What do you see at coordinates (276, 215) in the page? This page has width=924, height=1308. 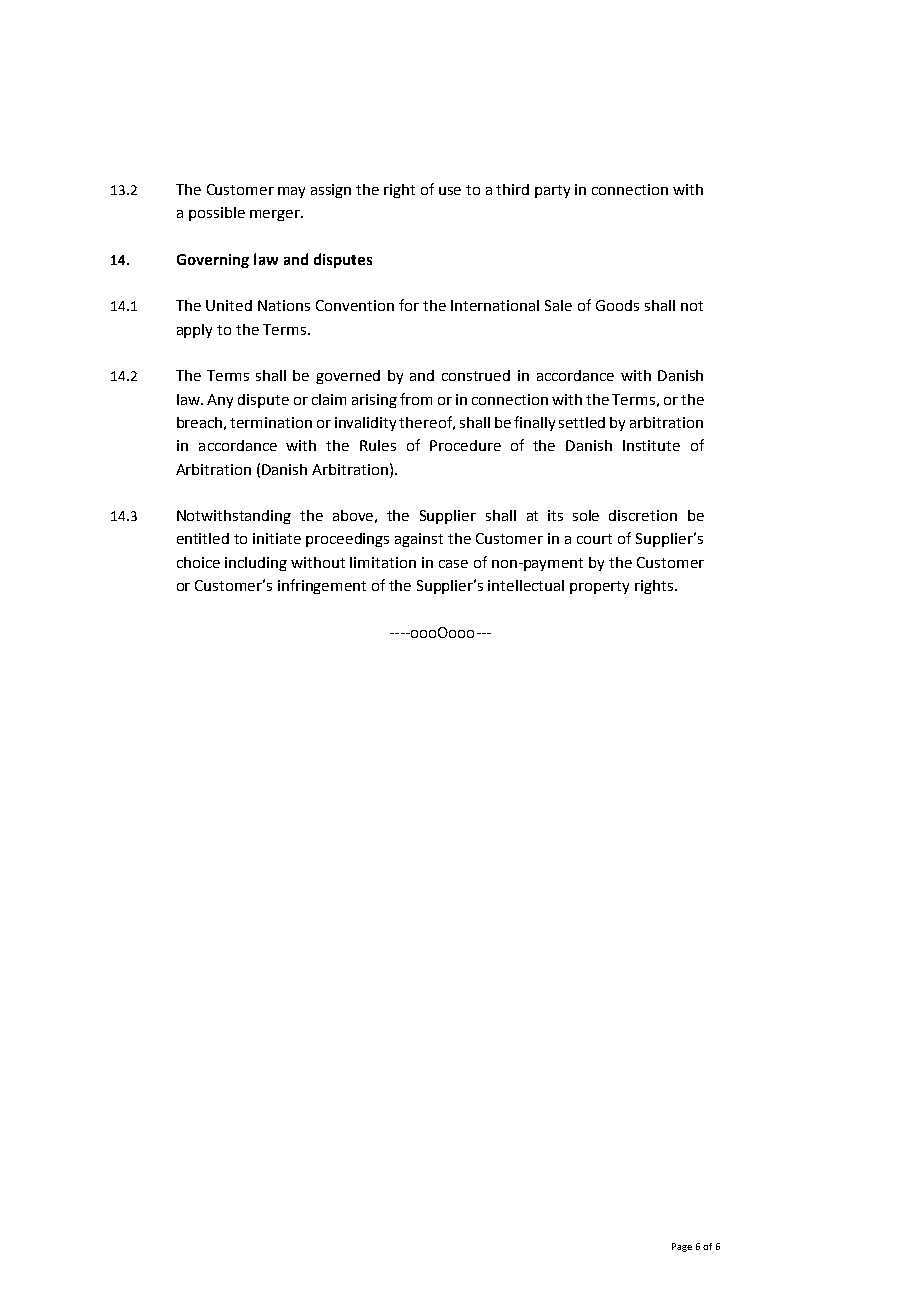 I see `merger` at bounding box center [276, 215].
